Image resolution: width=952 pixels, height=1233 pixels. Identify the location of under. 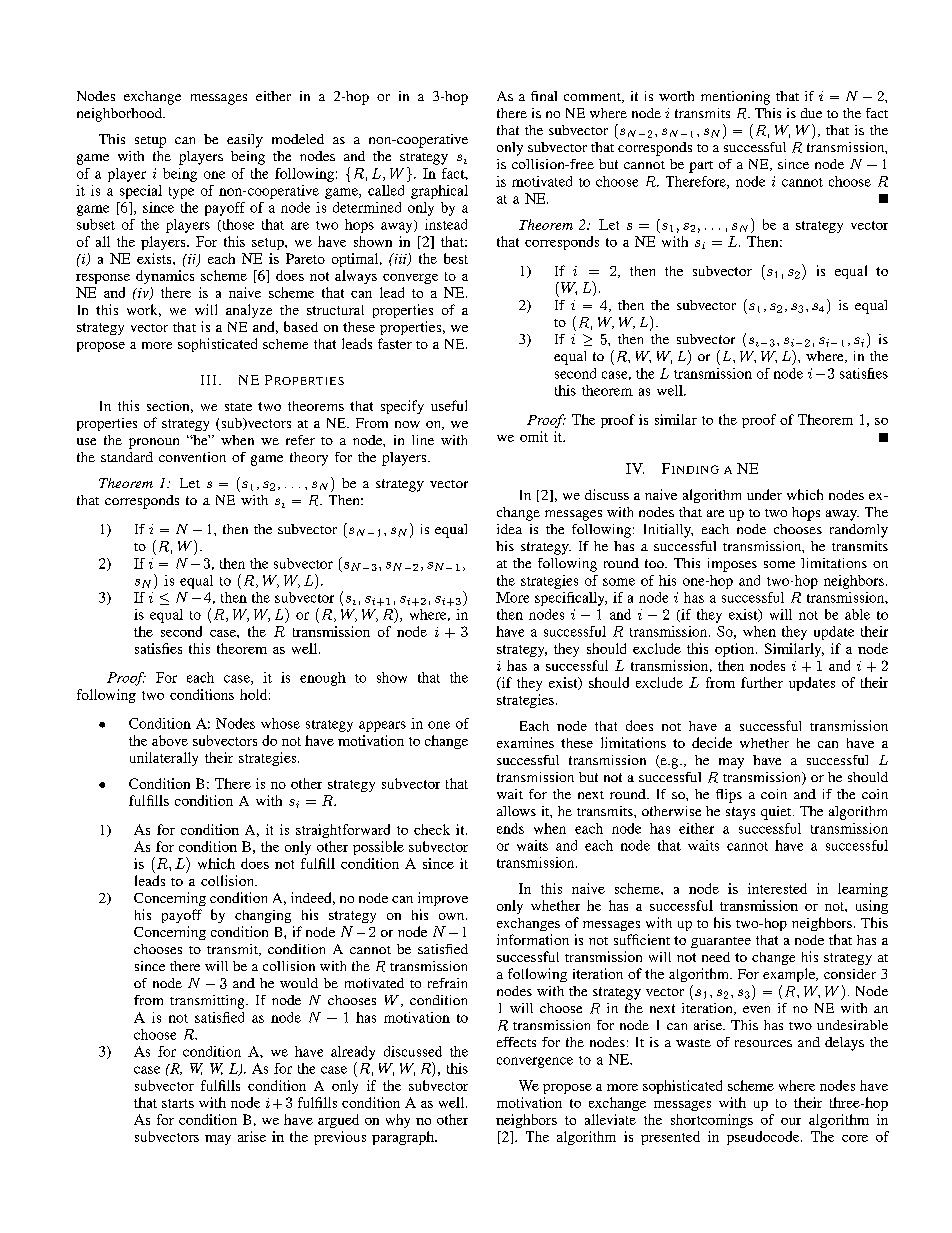
(764, 494).
